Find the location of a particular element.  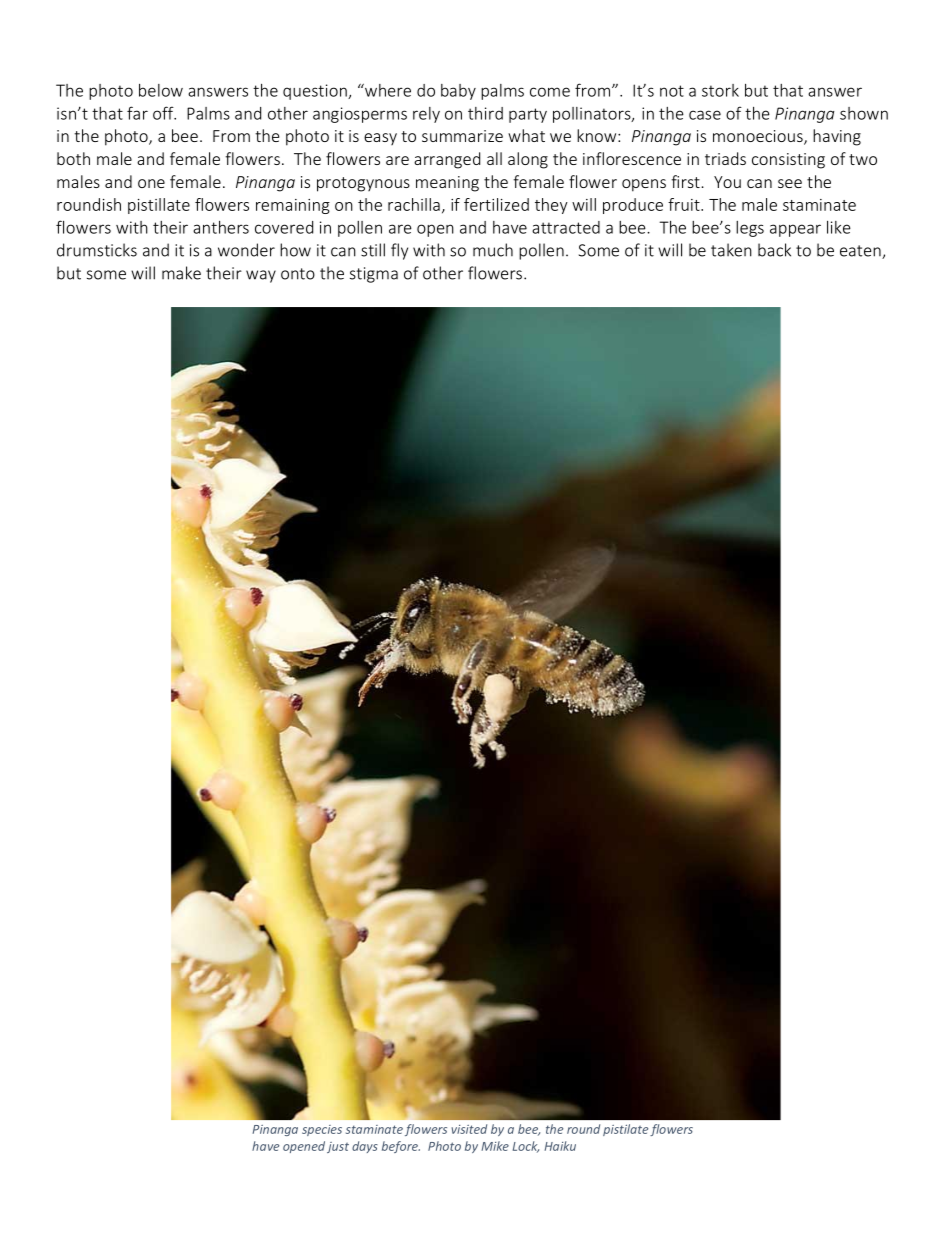

visited is located at coordinates (469, 1129).
